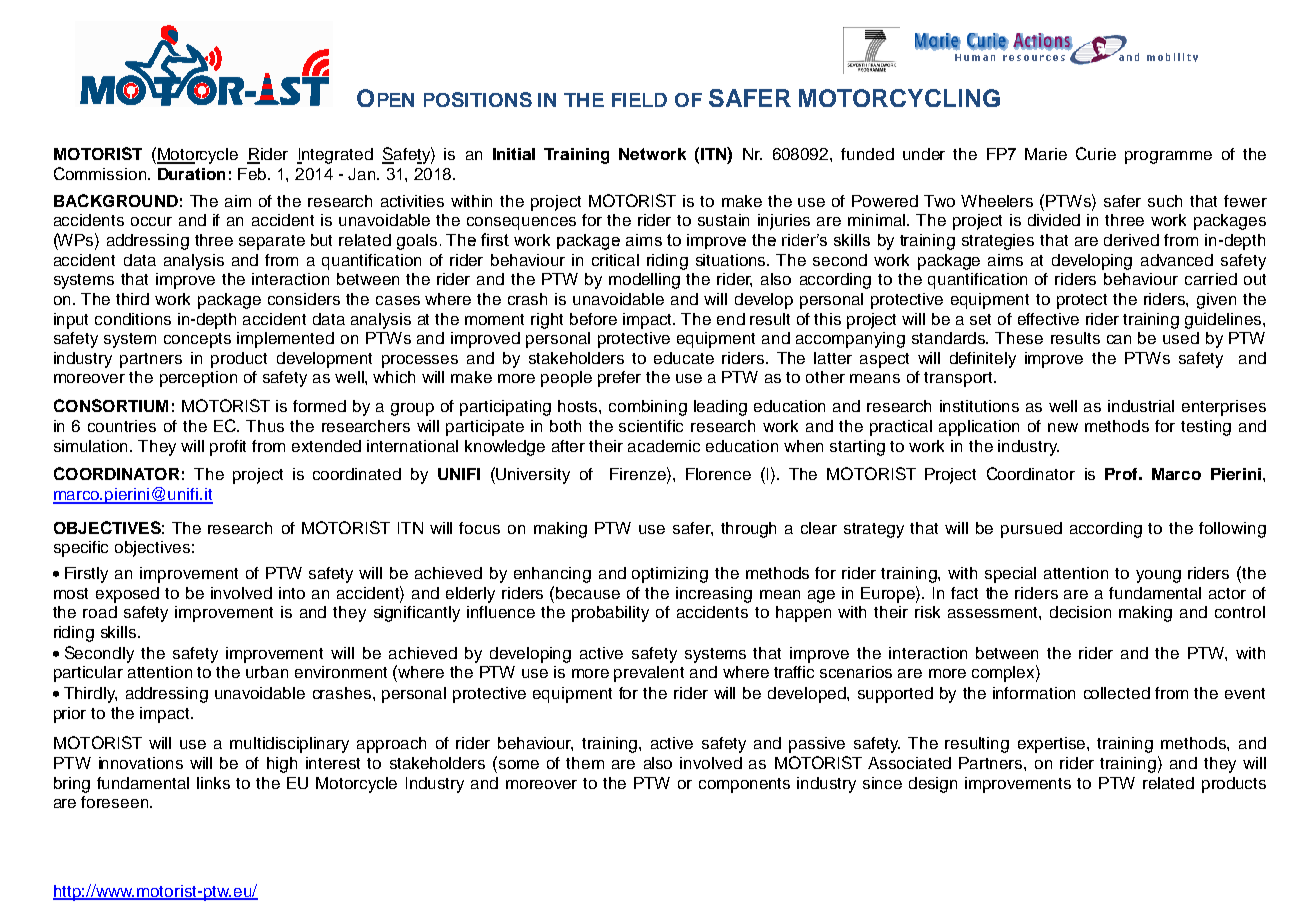  Describe the element at coordinates (664, 446) in the screenshot. I see `academic` at that location.
